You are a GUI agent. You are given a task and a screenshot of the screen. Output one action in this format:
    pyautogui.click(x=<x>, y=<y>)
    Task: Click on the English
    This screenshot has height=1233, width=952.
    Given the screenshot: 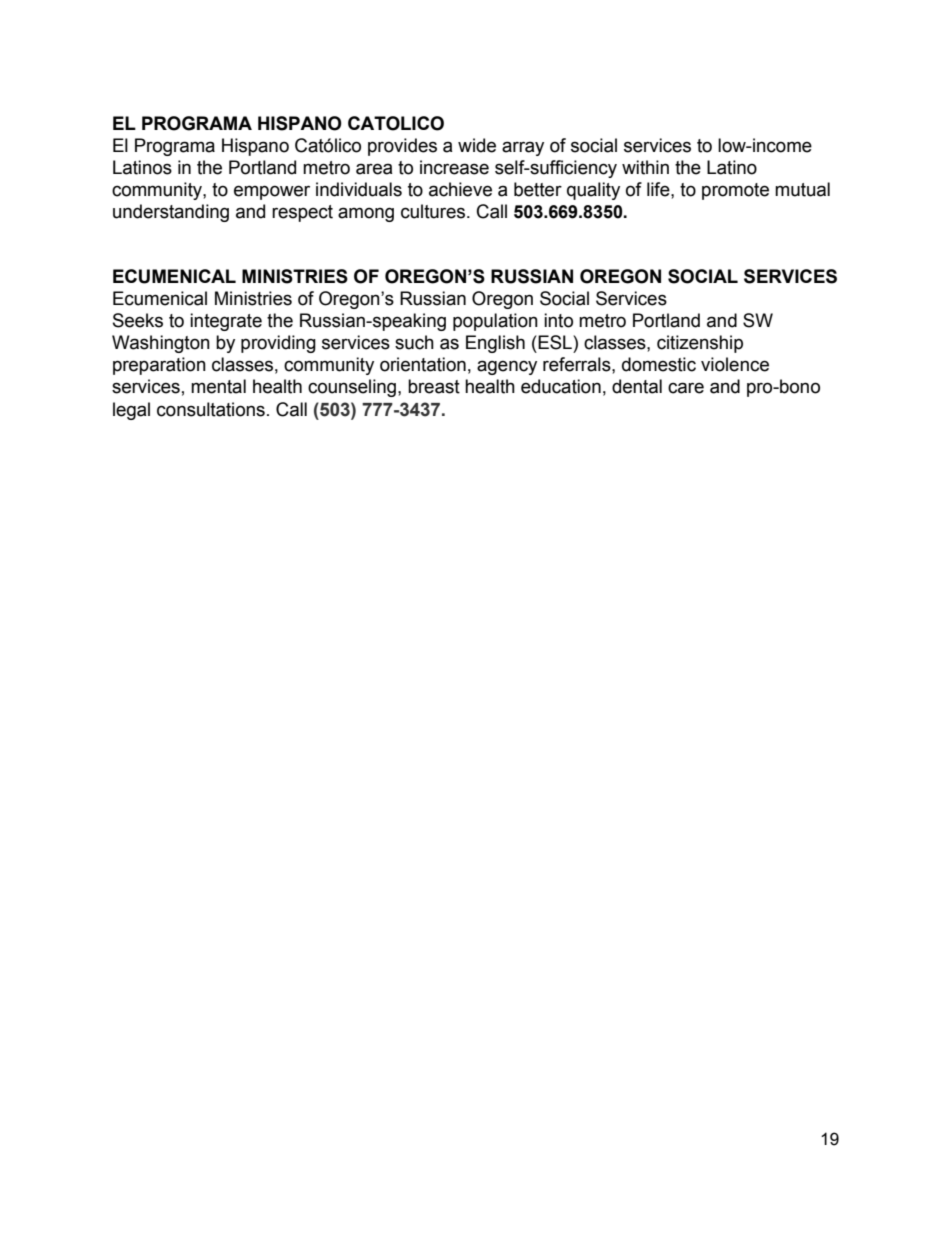 What is the action you would take?
    pyautogui.click(x=495, y=344)
